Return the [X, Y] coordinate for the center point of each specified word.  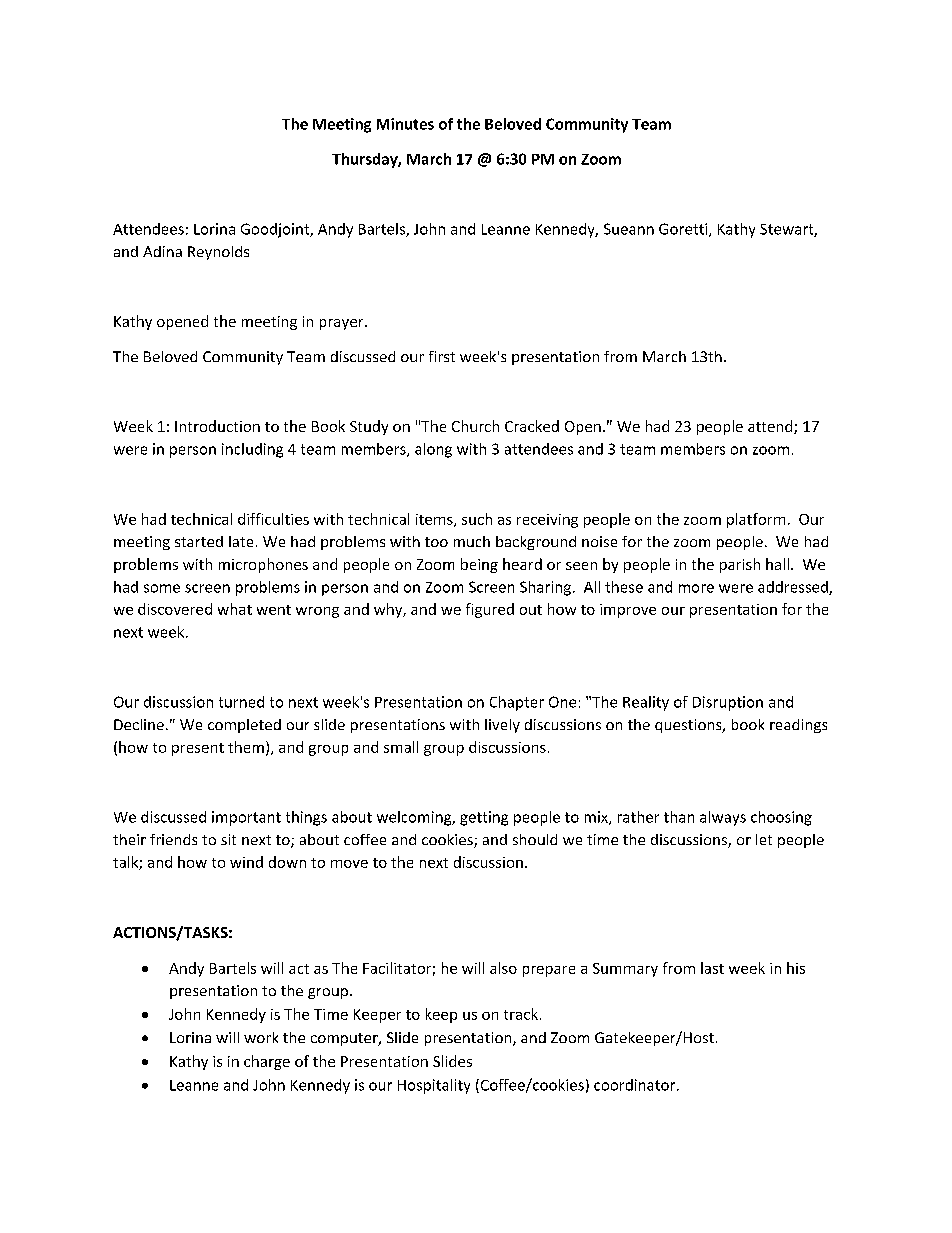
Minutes [405, 124]
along [433, 450]
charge [267, 1062]
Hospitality [434, 1086]
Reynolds [218, 253]
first [442, 356]
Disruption [728, 703]
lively [502, 726]
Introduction [217, 426]
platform [756, 520]
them [246, 747]
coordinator [636, 1085]
